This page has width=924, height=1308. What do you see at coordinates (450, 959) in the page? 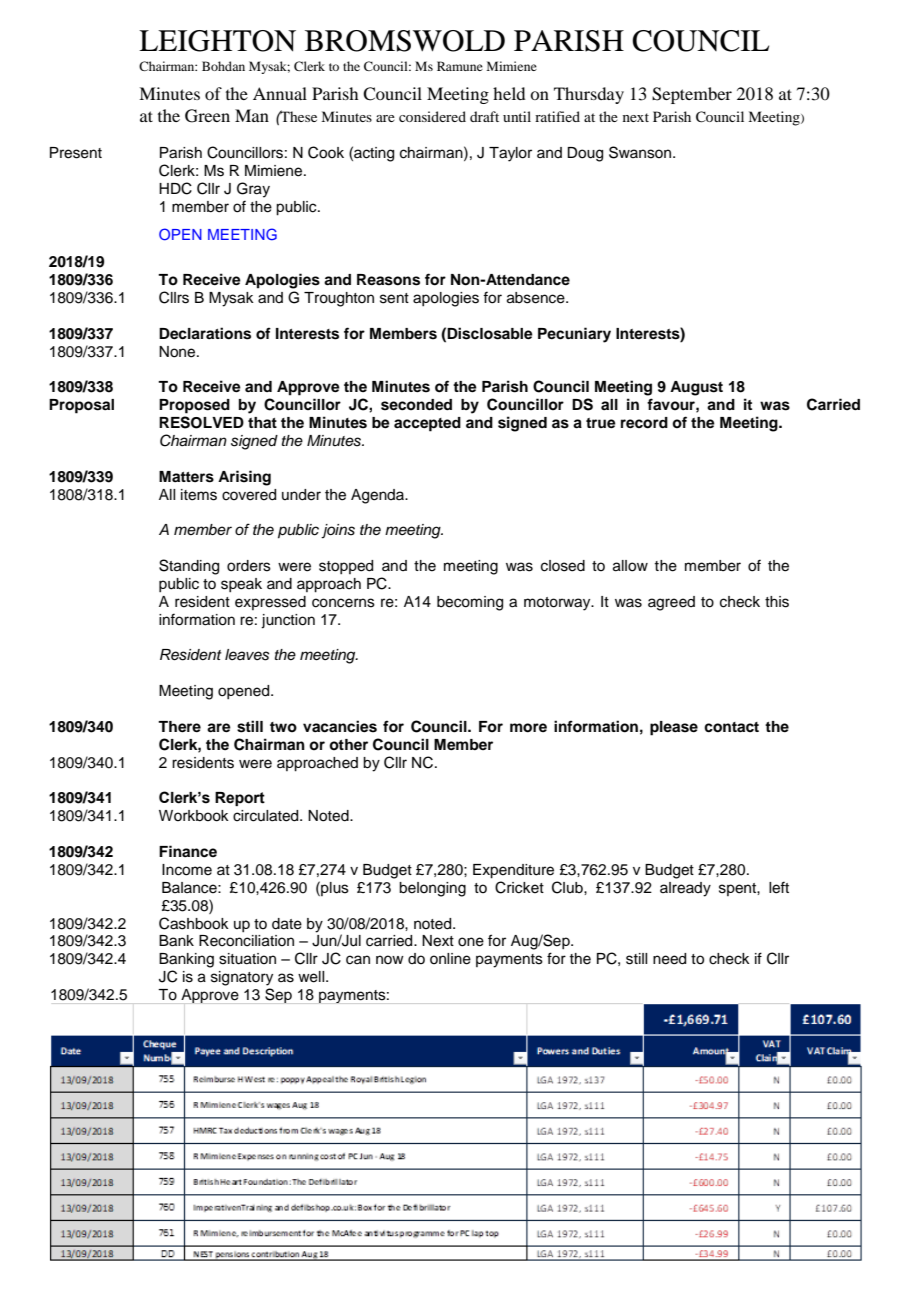
I see `online` at bounding box center [450, 959].
